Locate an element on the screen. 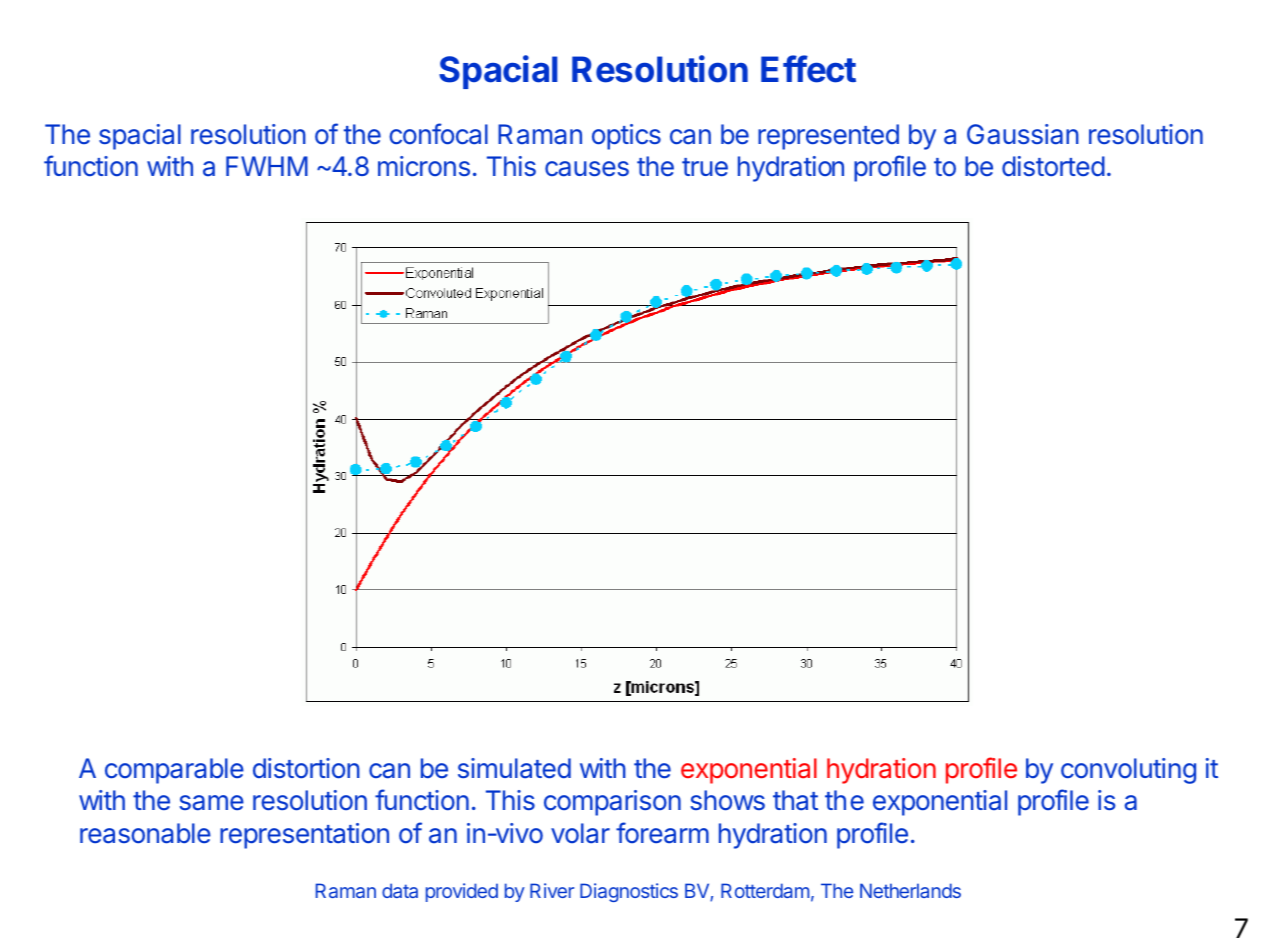 The width and height of the screenshot is (1270, 952). distorted is located at coordinates (1053, 166).
